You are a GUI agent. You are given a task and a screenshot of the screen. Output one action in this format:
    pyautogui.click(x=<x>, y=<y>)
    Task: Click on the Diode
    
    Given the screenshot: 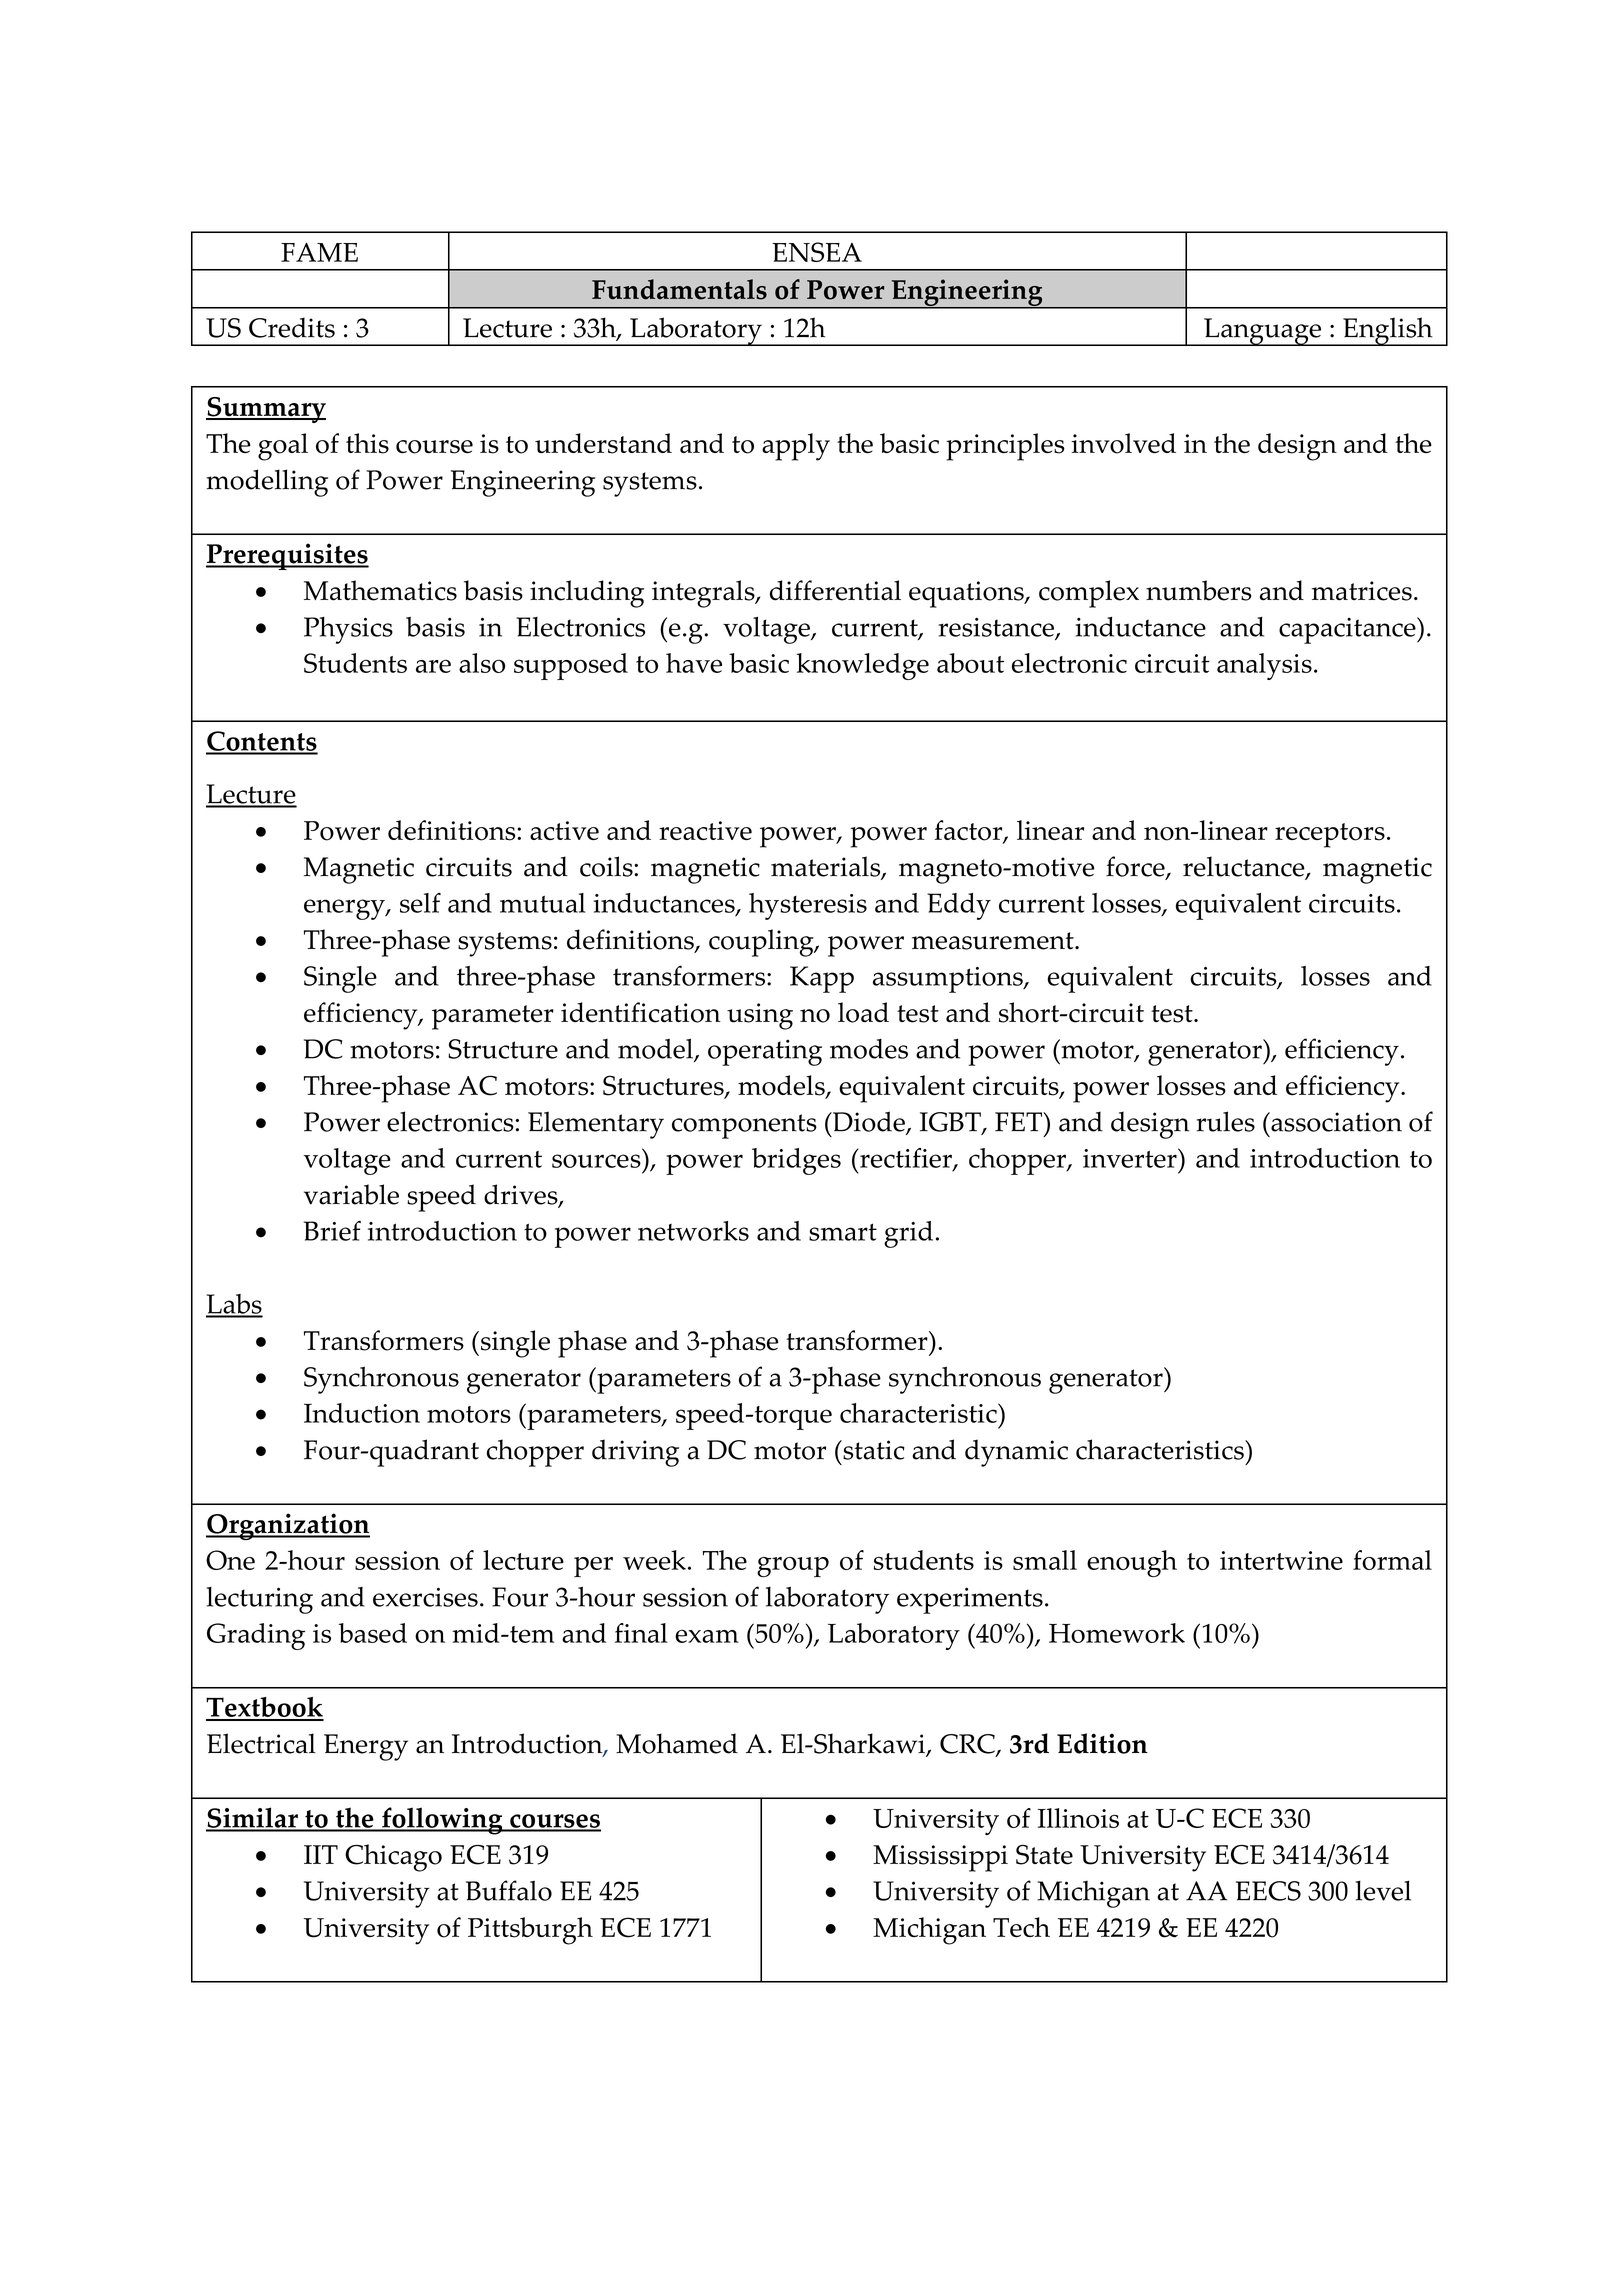 What is the action you would take?
    pyautogui.click(x=869, y=1122)
